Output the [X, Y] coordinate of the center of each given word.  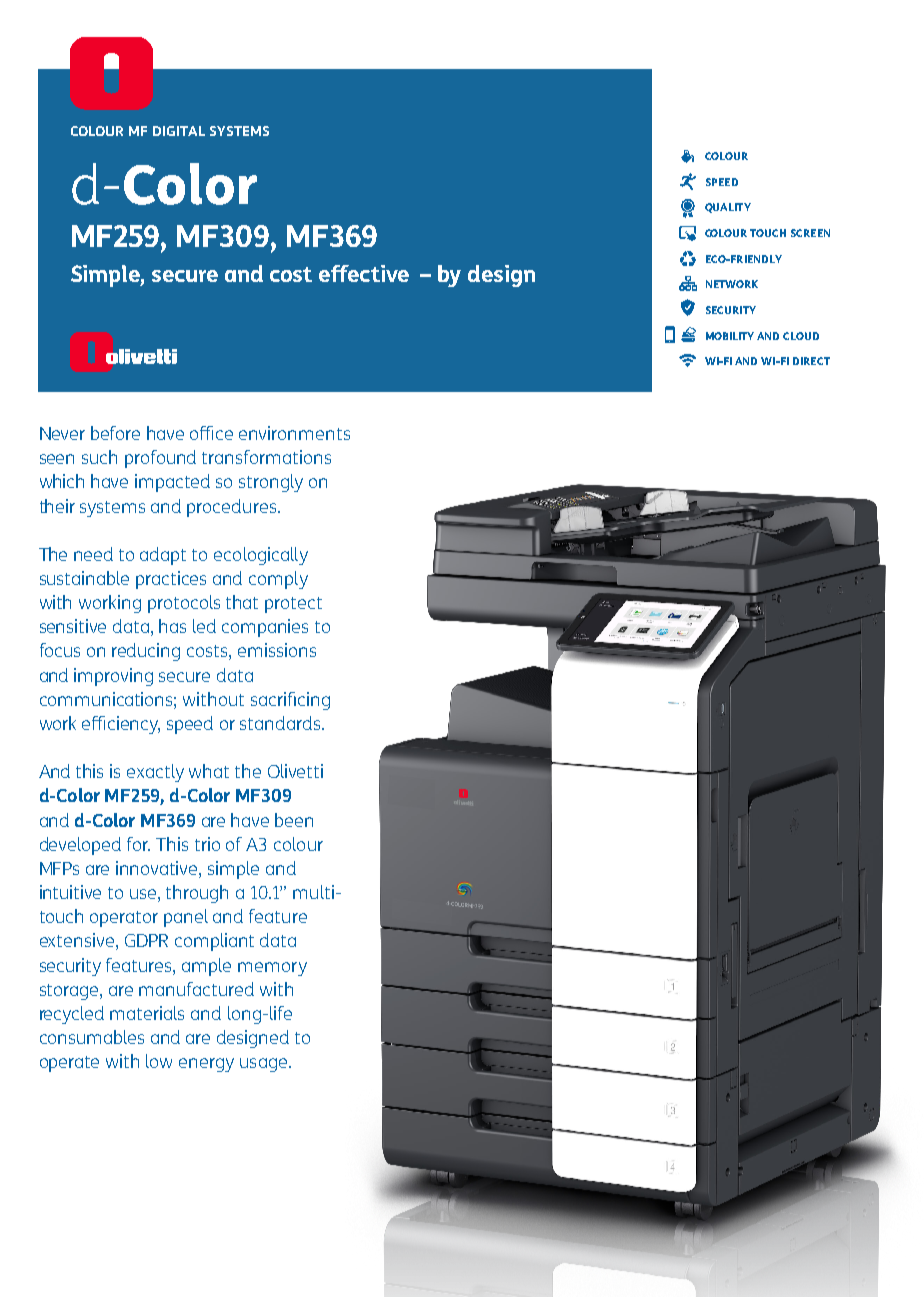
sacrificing [290, 701]
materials [147, 1013]
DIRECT [811, 361]
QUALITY [728, 208]
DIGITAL [179, 131]
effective [364, 273]
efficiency [121, 725]
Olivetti [295, 771]
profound [160, 459]
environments [294, 433]
